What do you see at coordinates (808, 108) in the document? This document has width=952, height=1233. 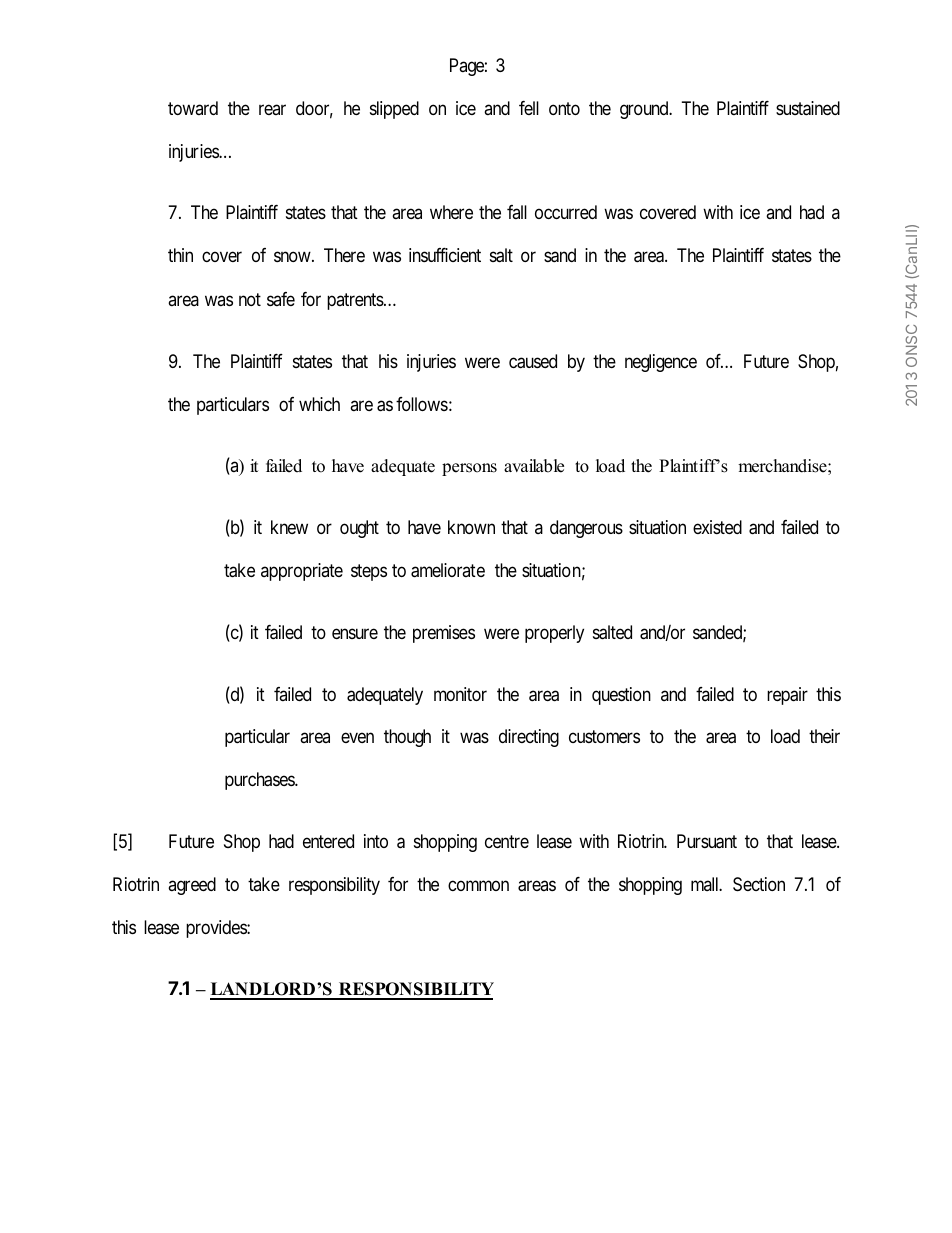 I see `sustained` at bounding box center [808, 108].
